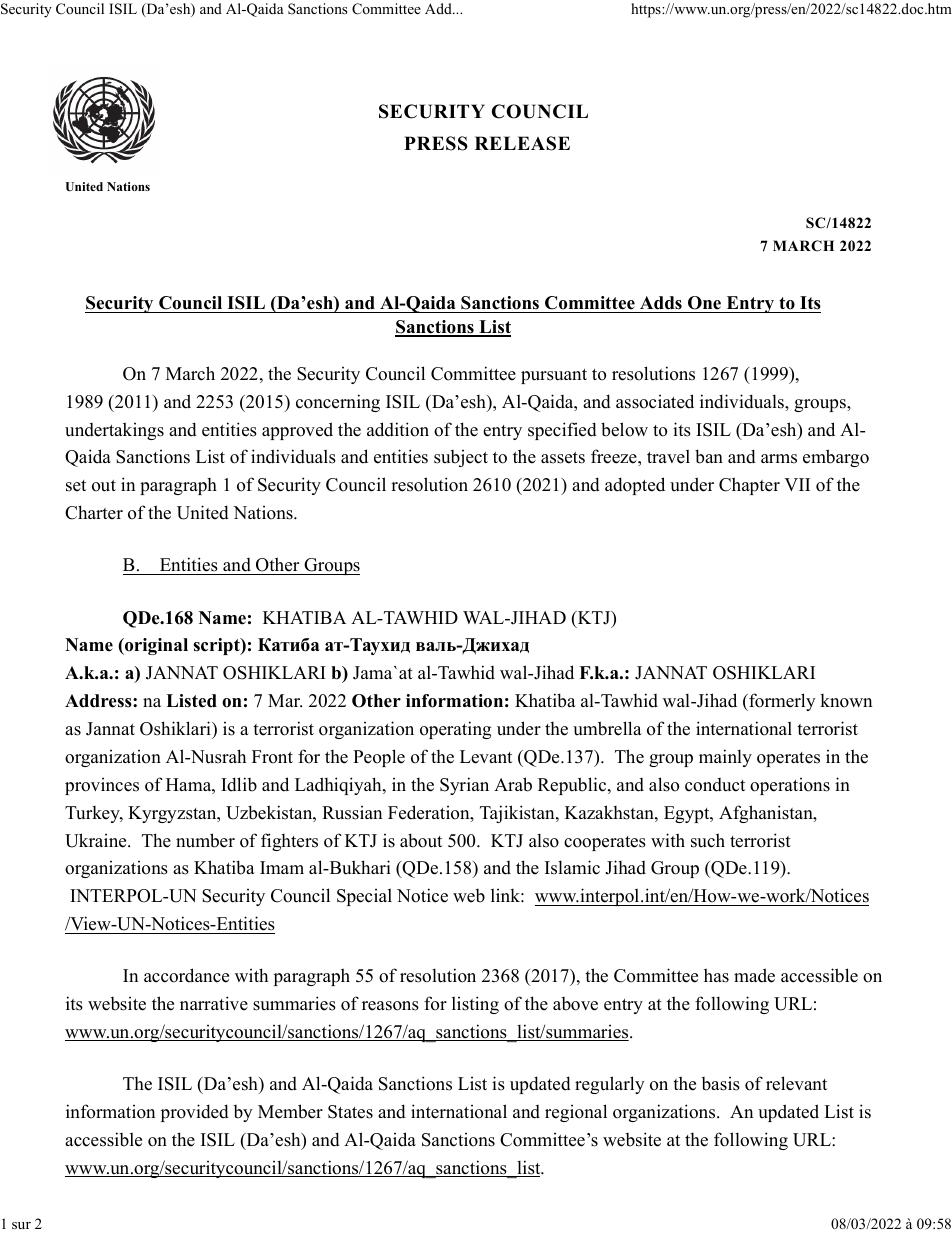 This screenshot has height=1233, width=952. I want to click on accordance, so click(186, 975).
